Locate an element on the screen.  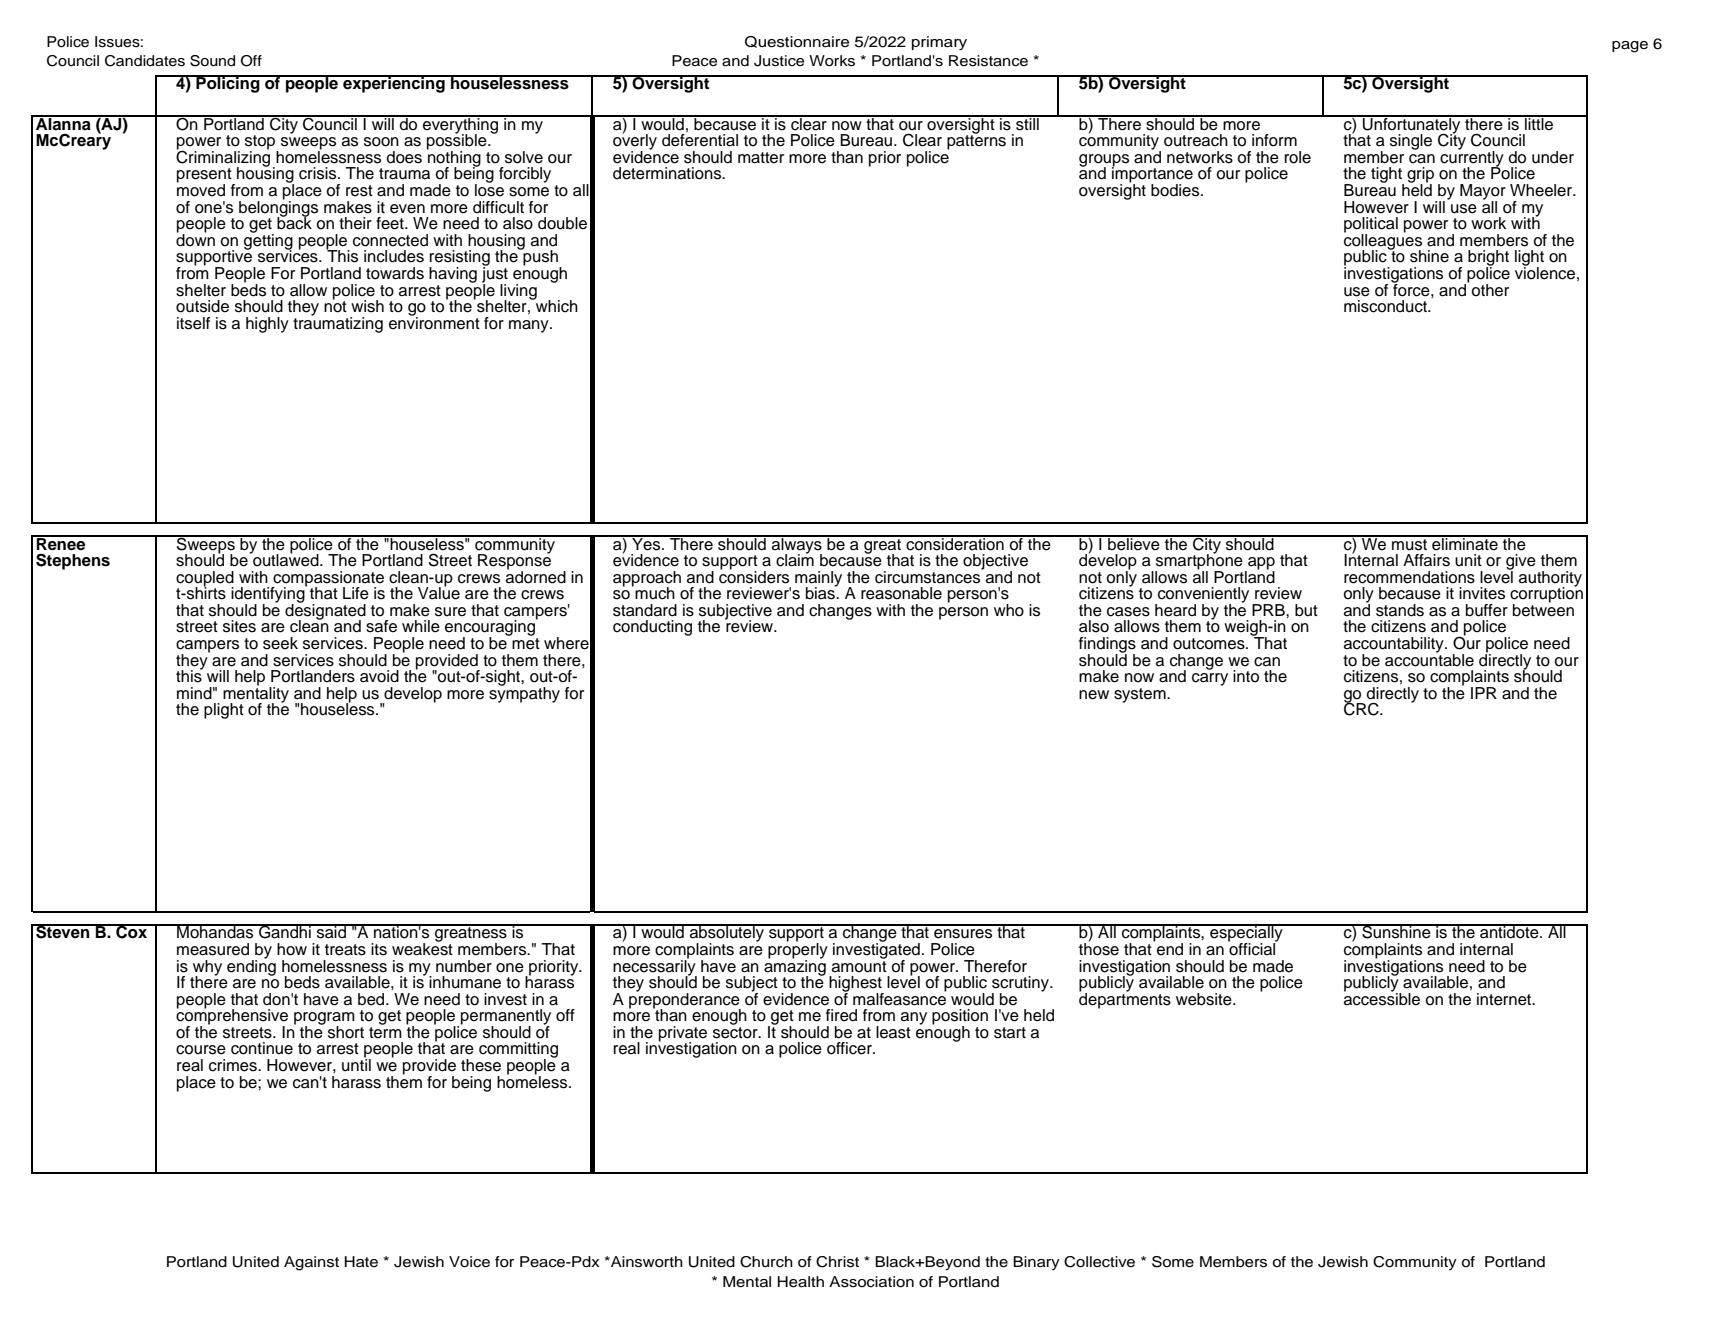
Unfortunately is located at coordinates (1412, 125).
